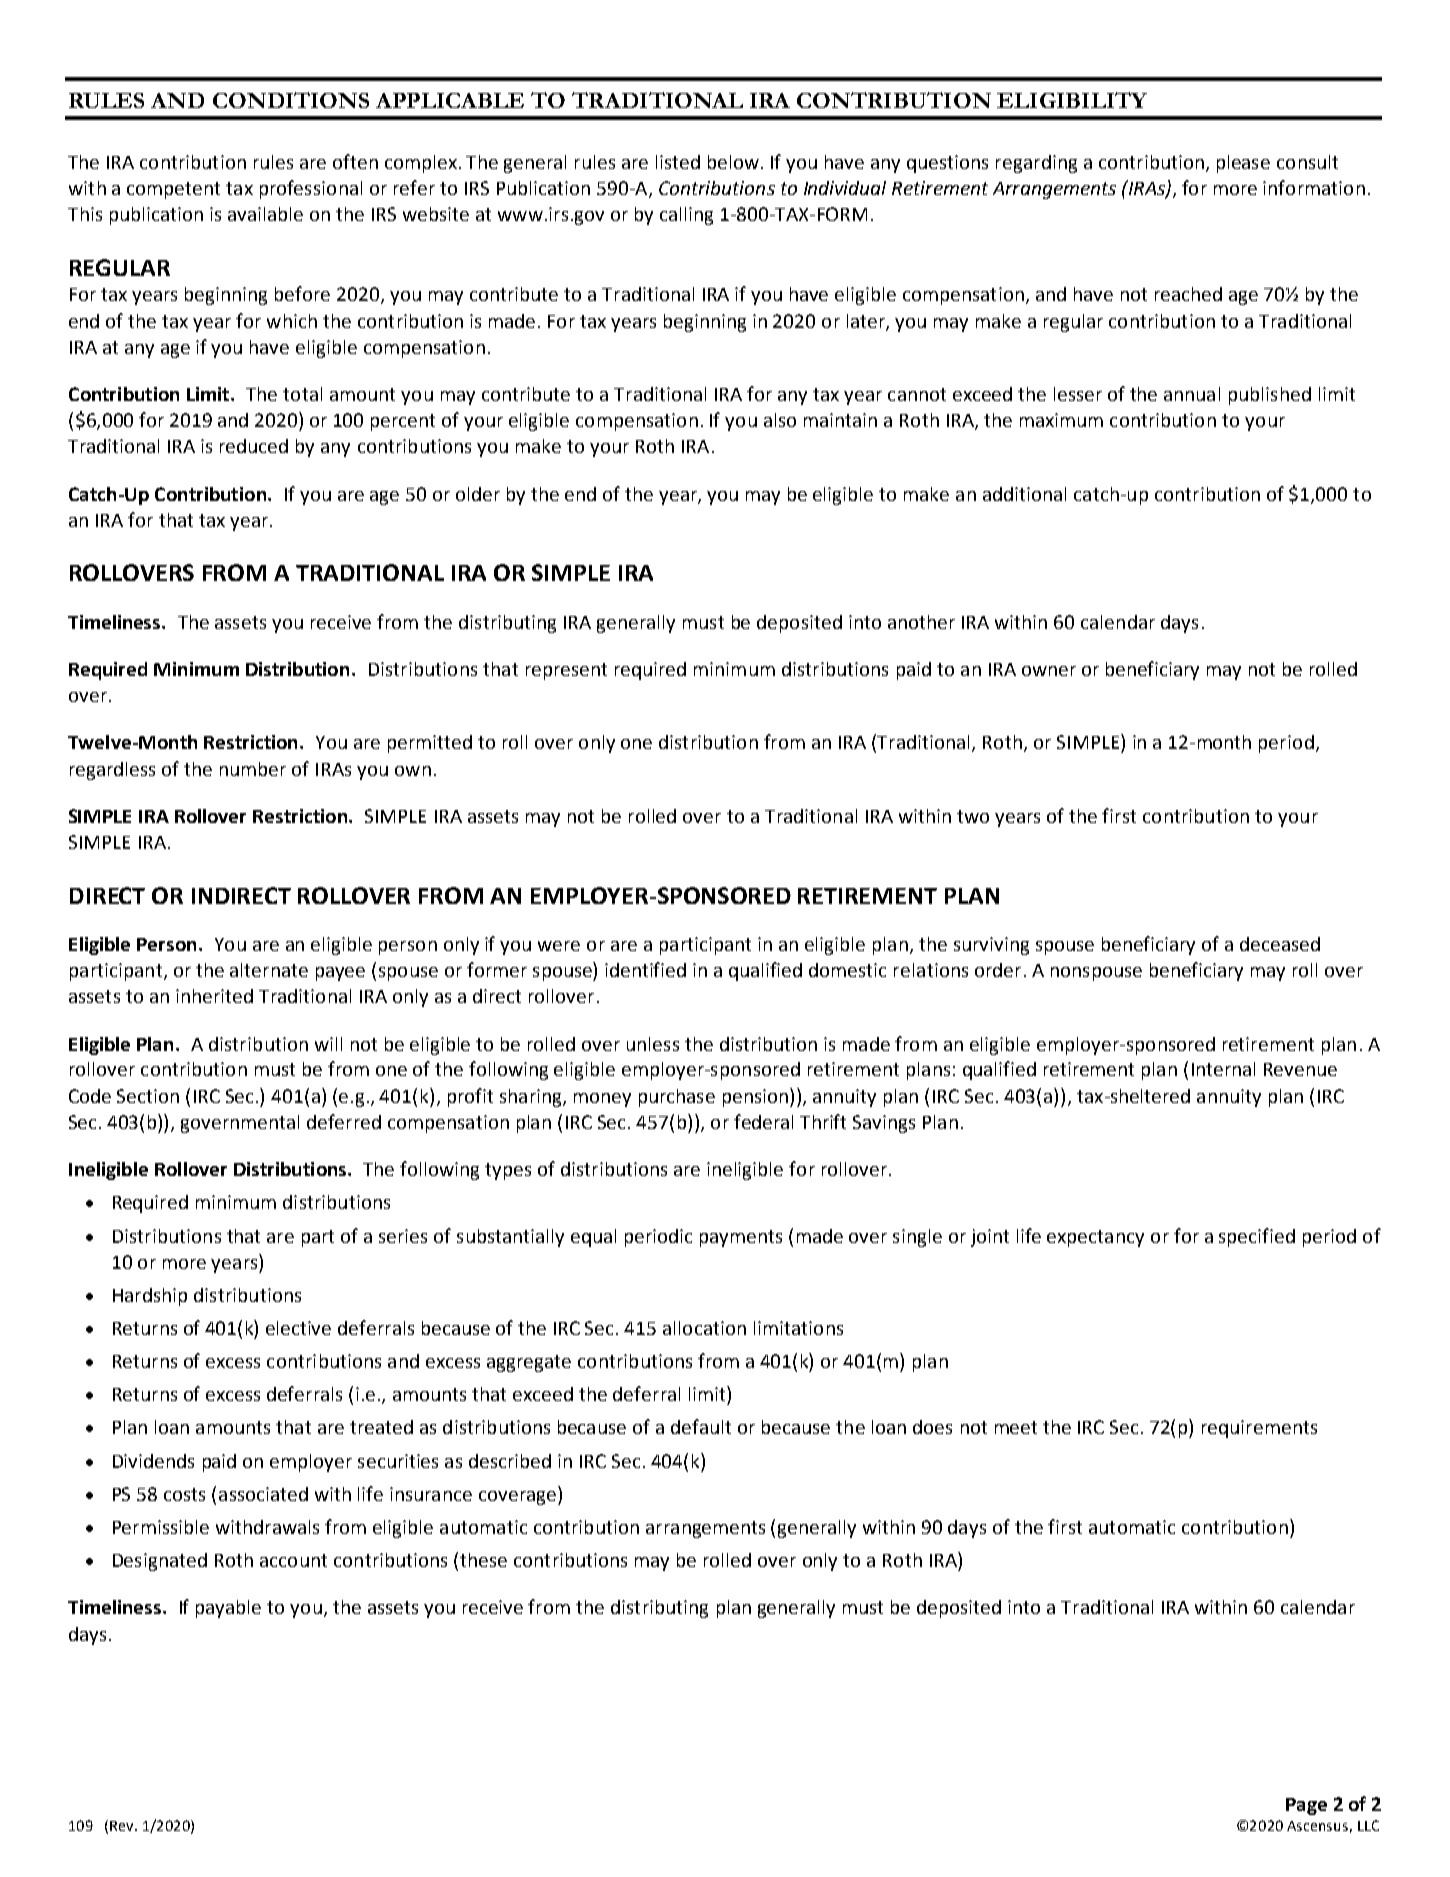  What do you see at coordinates (173, 190) in the screenshot?
I see `competent` at bounding box center [173, 190].
